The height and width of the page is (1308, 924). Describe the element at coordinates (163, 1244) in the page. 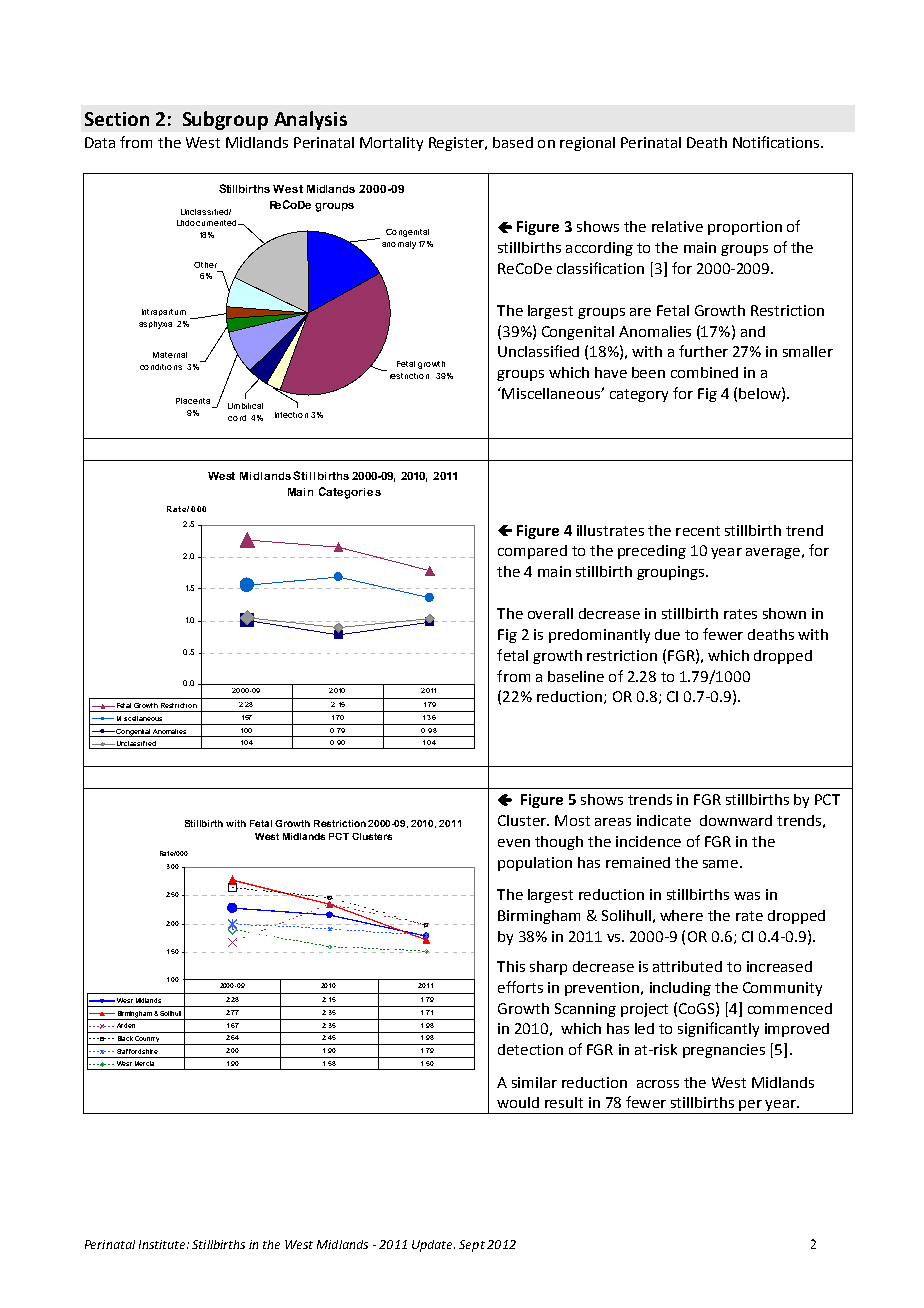

I see `Institute` at that location.
